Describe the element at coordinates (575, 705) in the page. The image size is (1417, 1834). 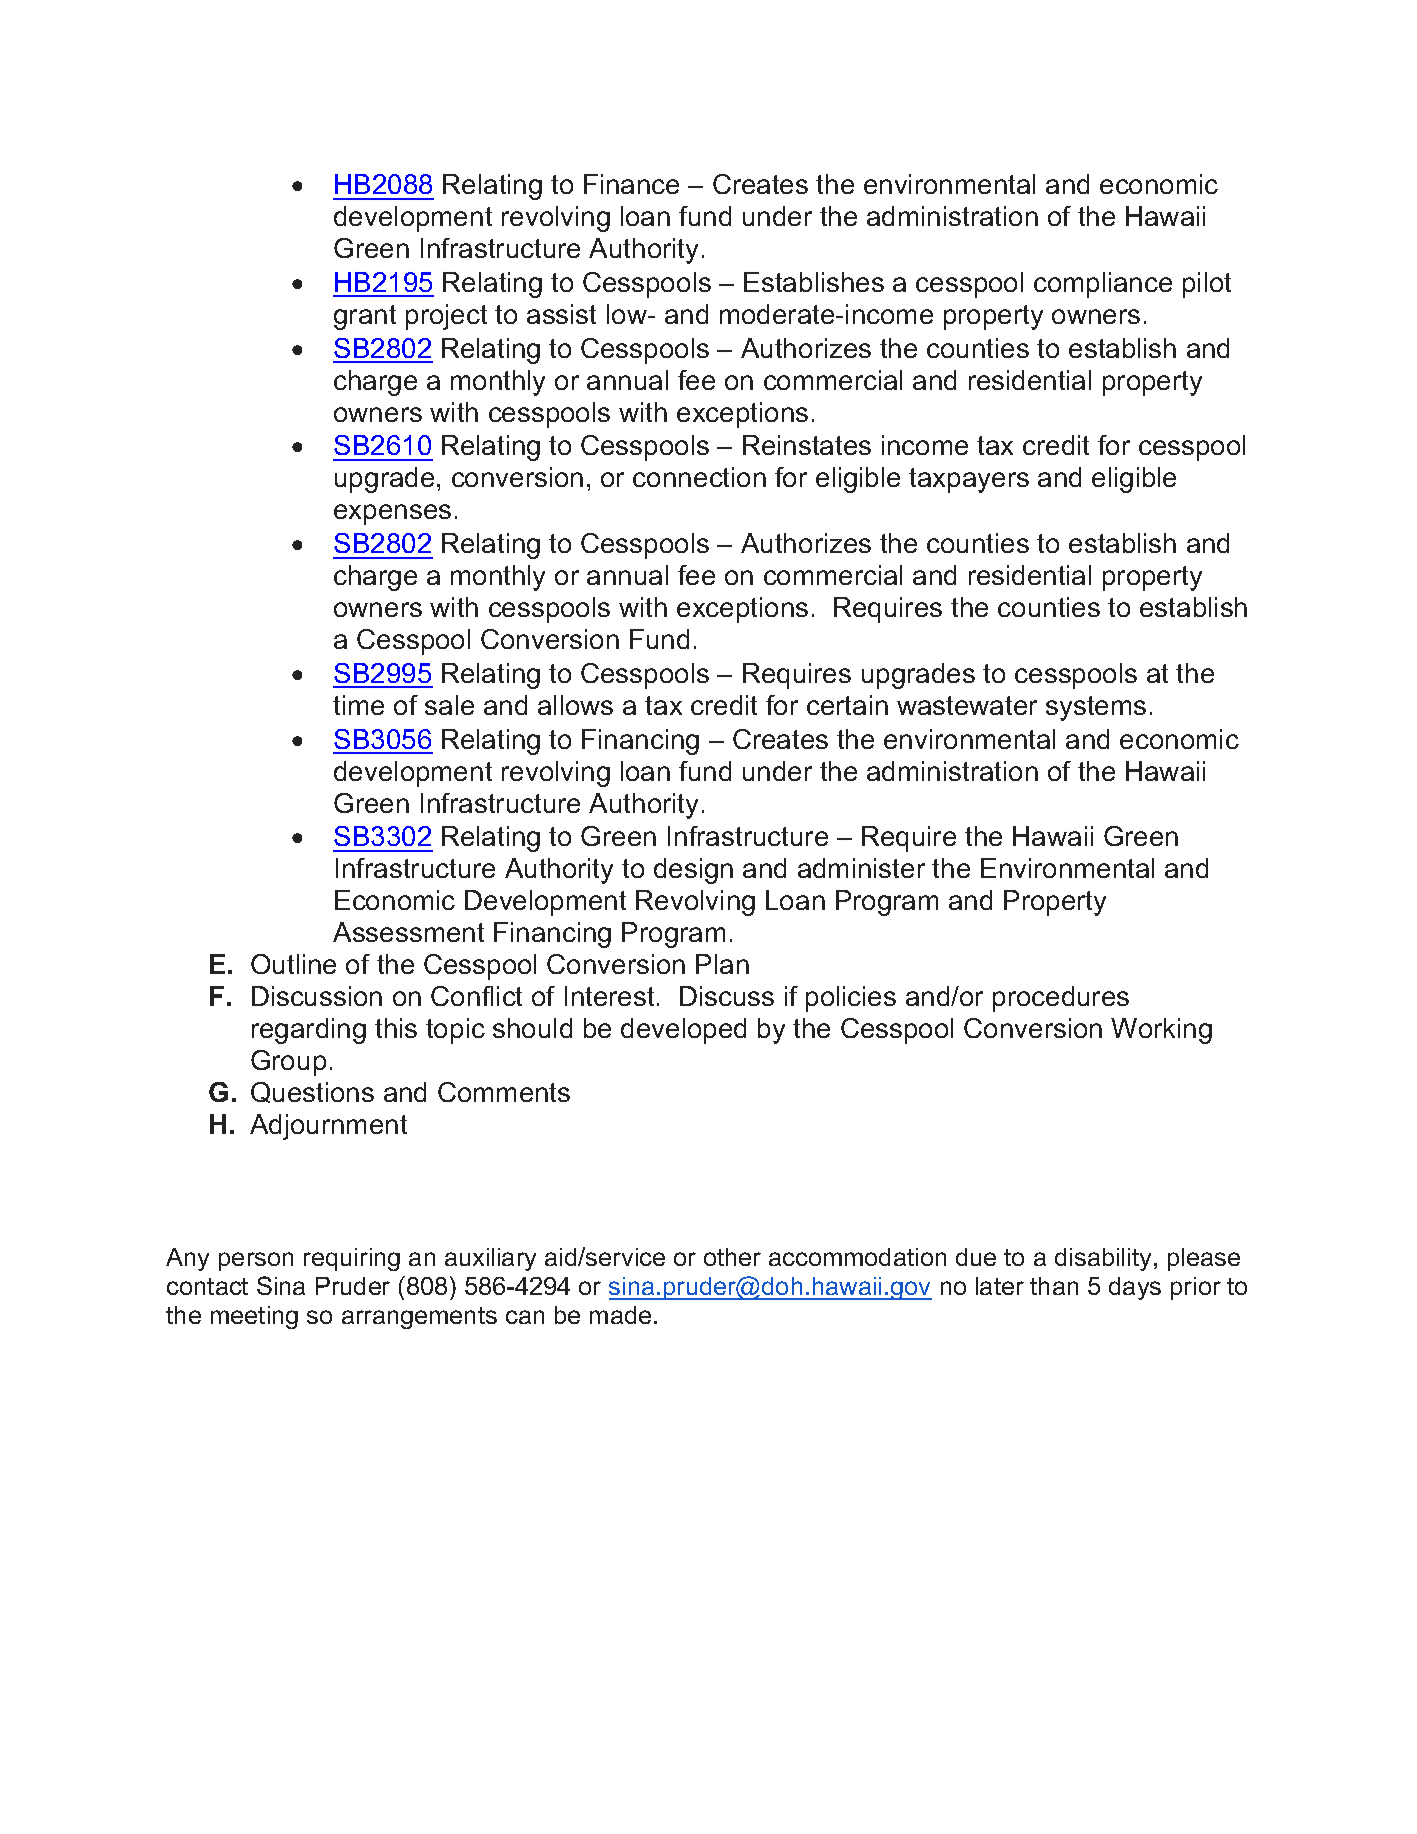
I see `allows` at that location.
